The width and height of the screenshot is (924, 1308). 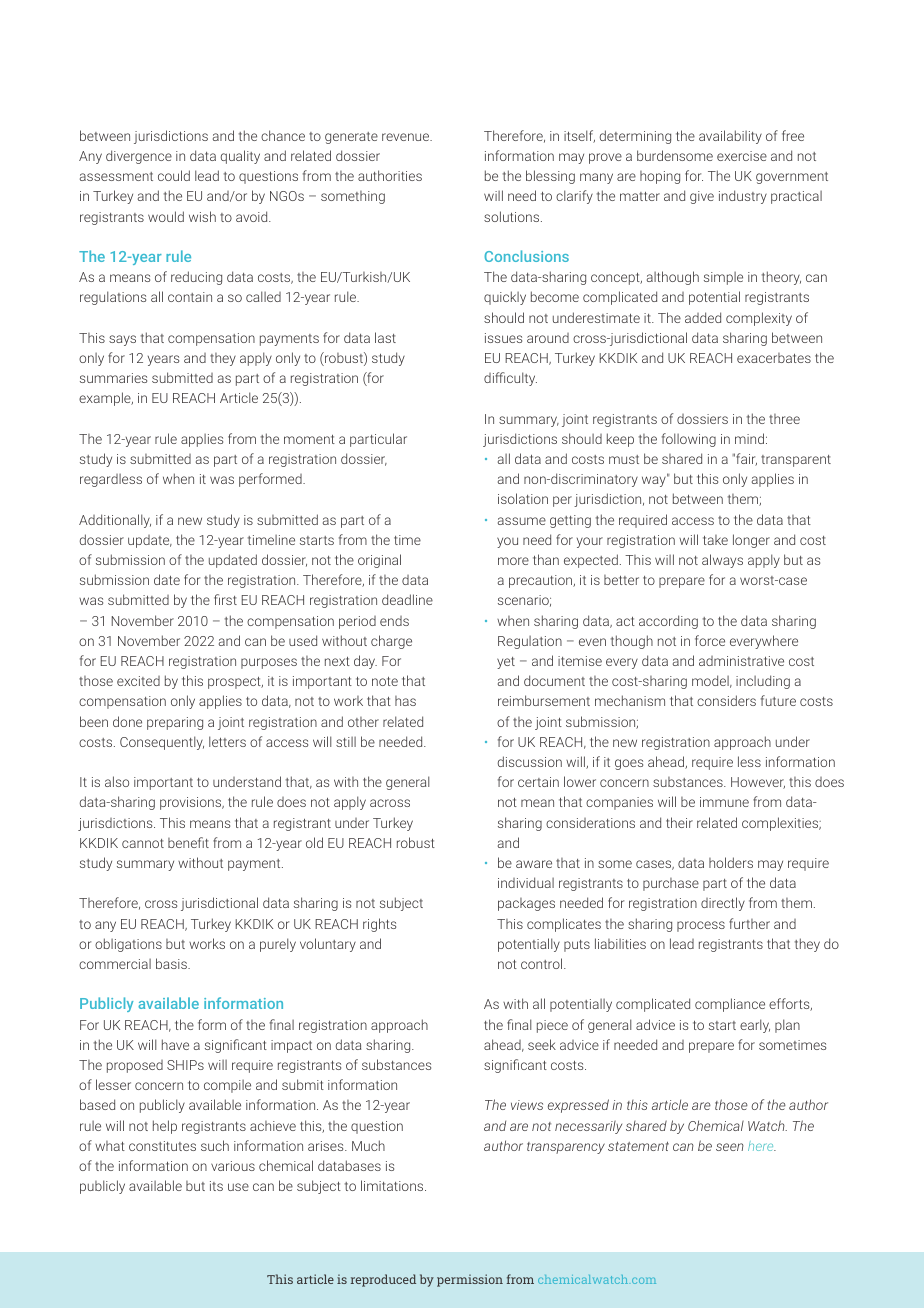 What do you see at coordinates (379, 925) in the screenshot?
I see `rights` at bounding box center [379, 925].
